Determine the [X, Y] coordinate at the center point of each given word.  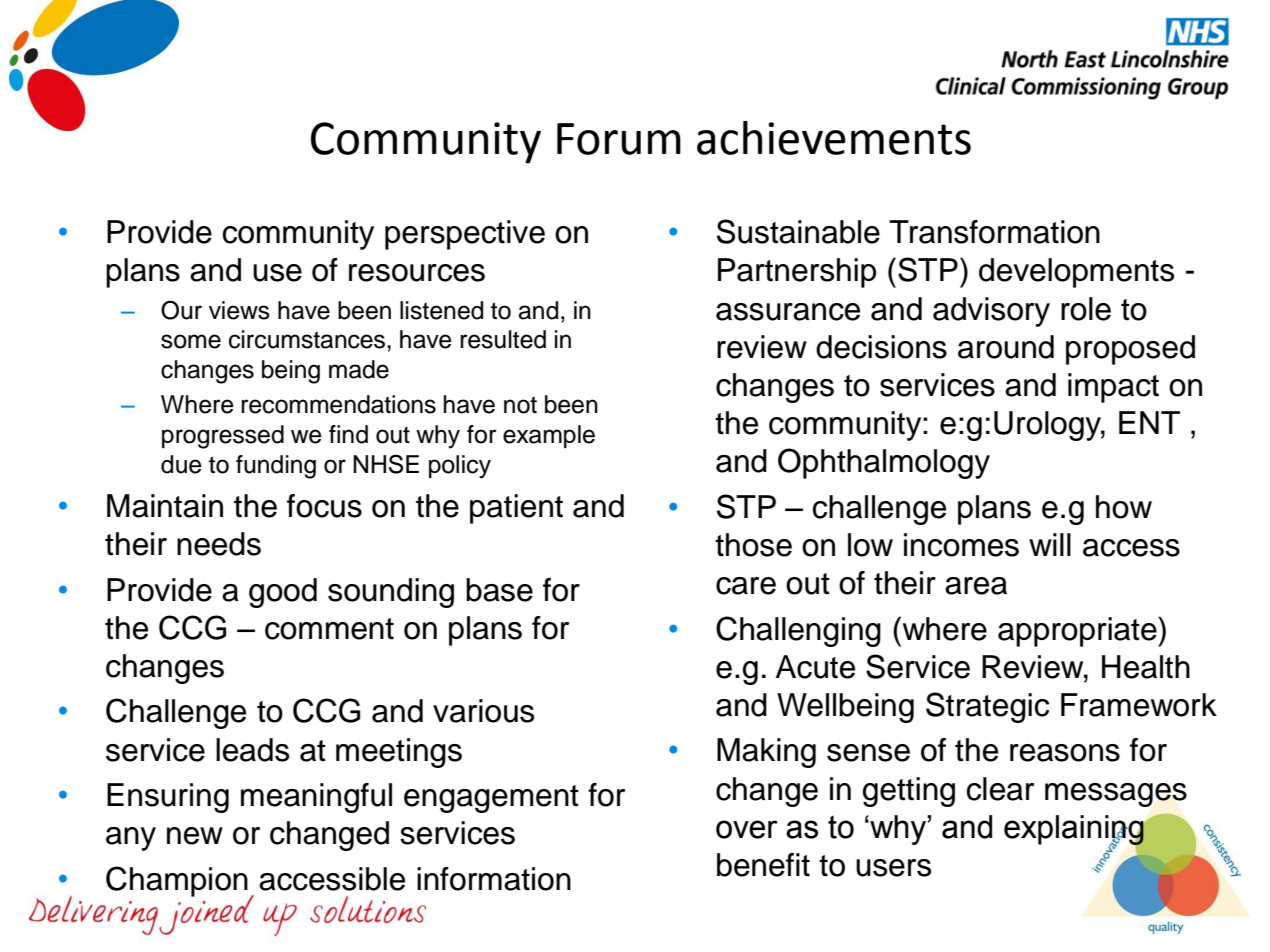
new [195, 836]
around [1006, 347]
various [483, 711]
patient [516, 509]
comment [329, 629]
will [1050, 544]
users [893, 868]
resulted [503, 339]
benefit [763, 865]
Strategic [987, 707]
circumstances [308, 339]
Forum [619, 139]
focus [324, 506]
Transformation [994, 232]
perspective [465, 235]
